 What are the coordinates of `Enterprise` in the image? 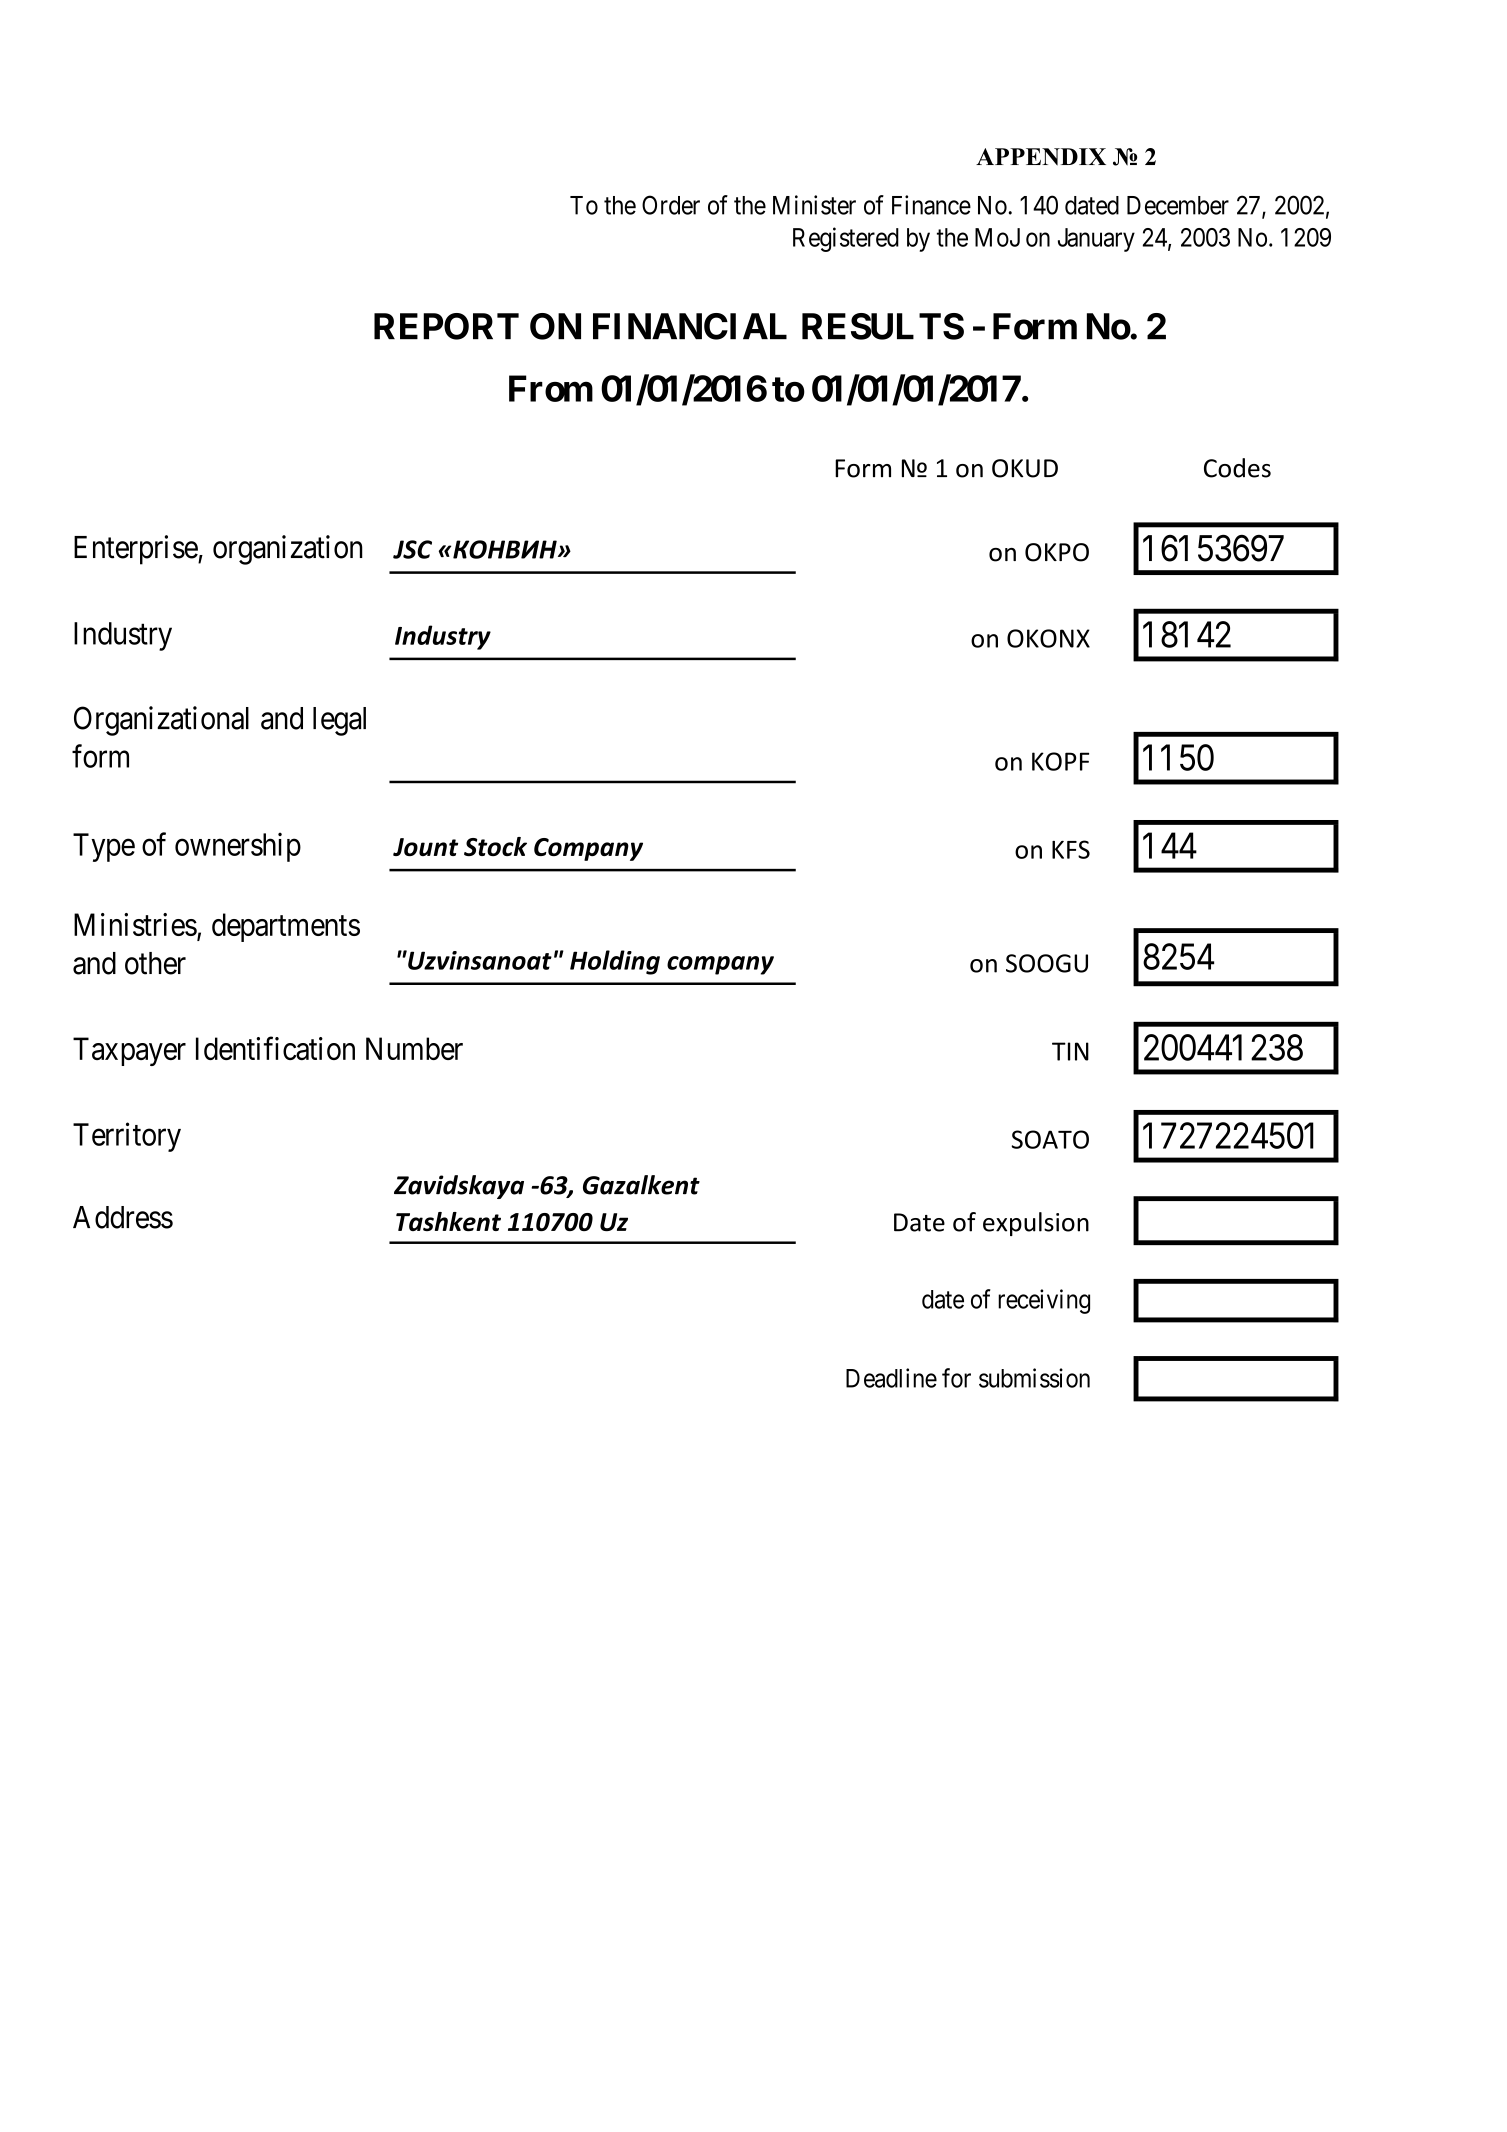 It's located at (136, 550).
